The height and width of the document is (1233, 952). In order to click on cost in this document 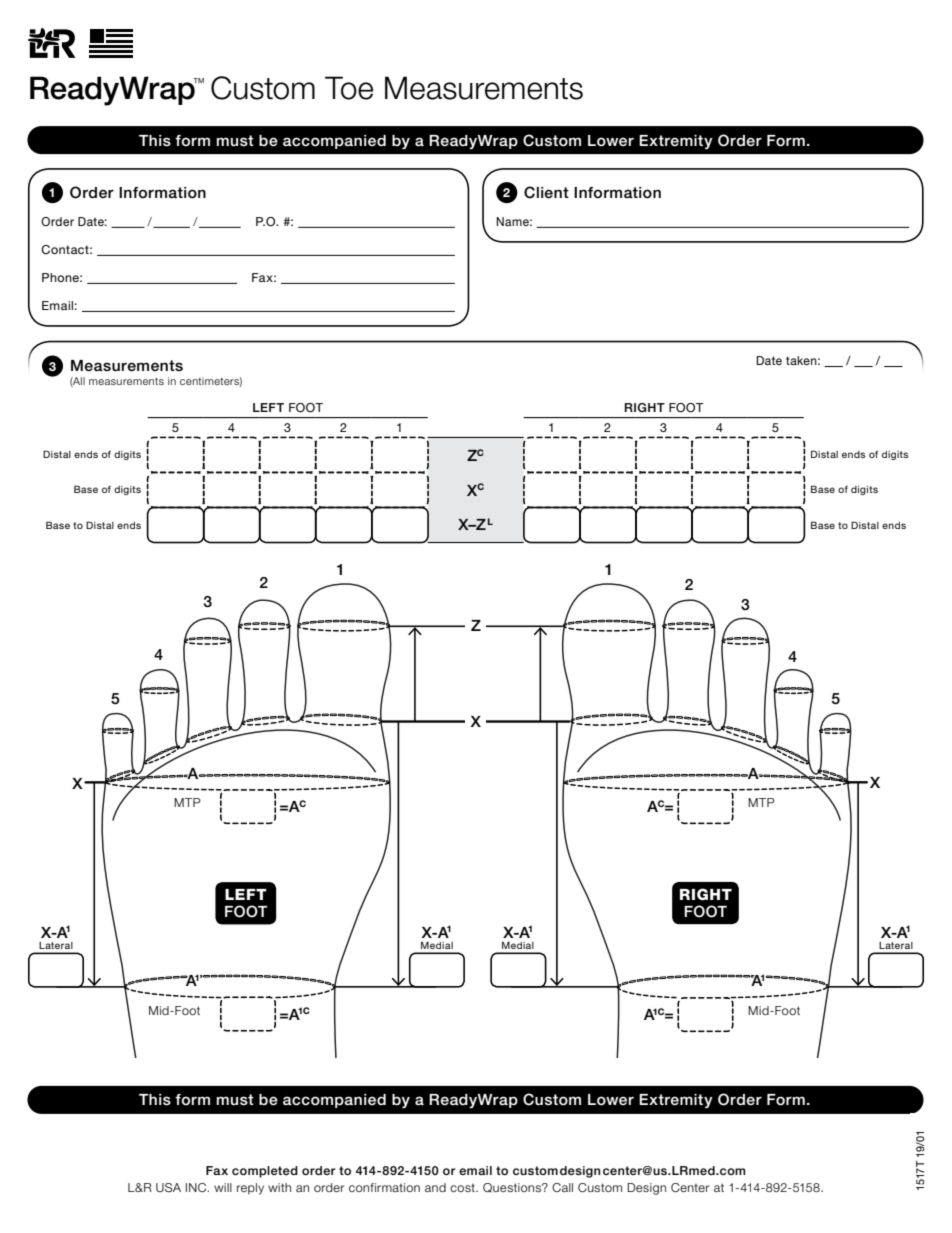, I will do `click(463, 1188)`.
